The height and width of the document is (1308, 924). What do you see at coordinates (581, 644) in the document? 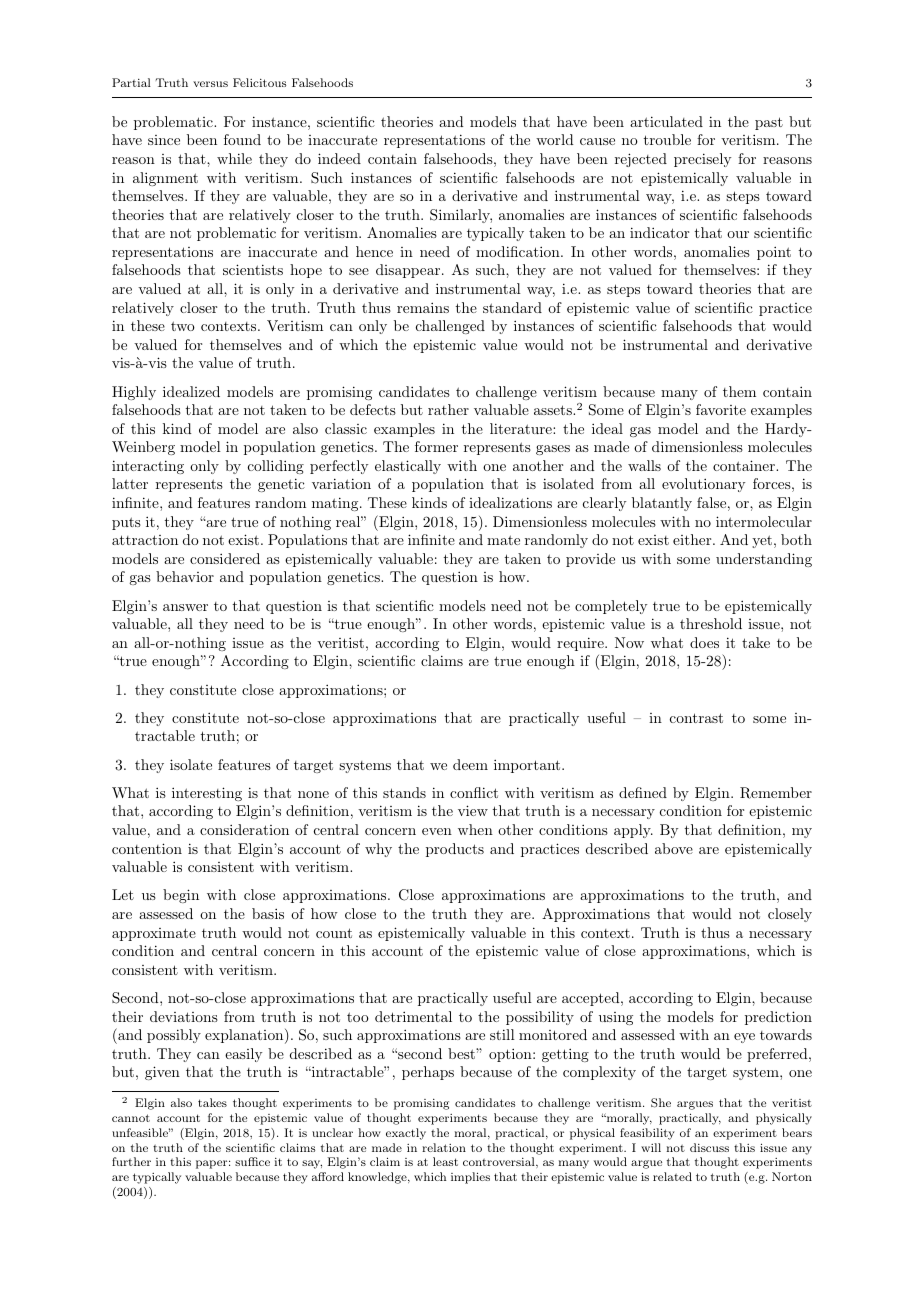
I see `require` at bounding box center [581, 644].
